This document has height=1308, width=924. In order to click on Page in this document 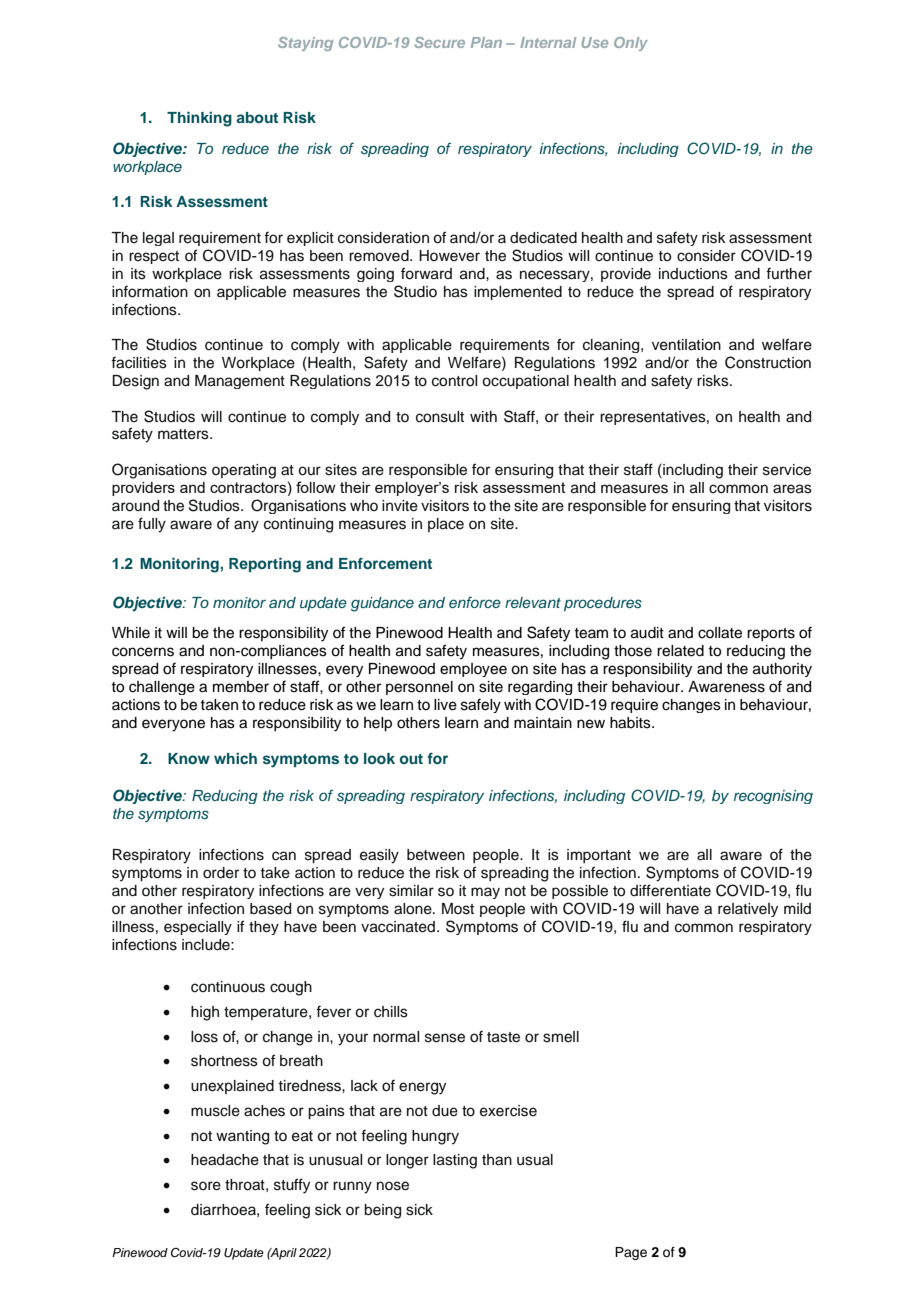, I will do `click(631, 1253)`.
